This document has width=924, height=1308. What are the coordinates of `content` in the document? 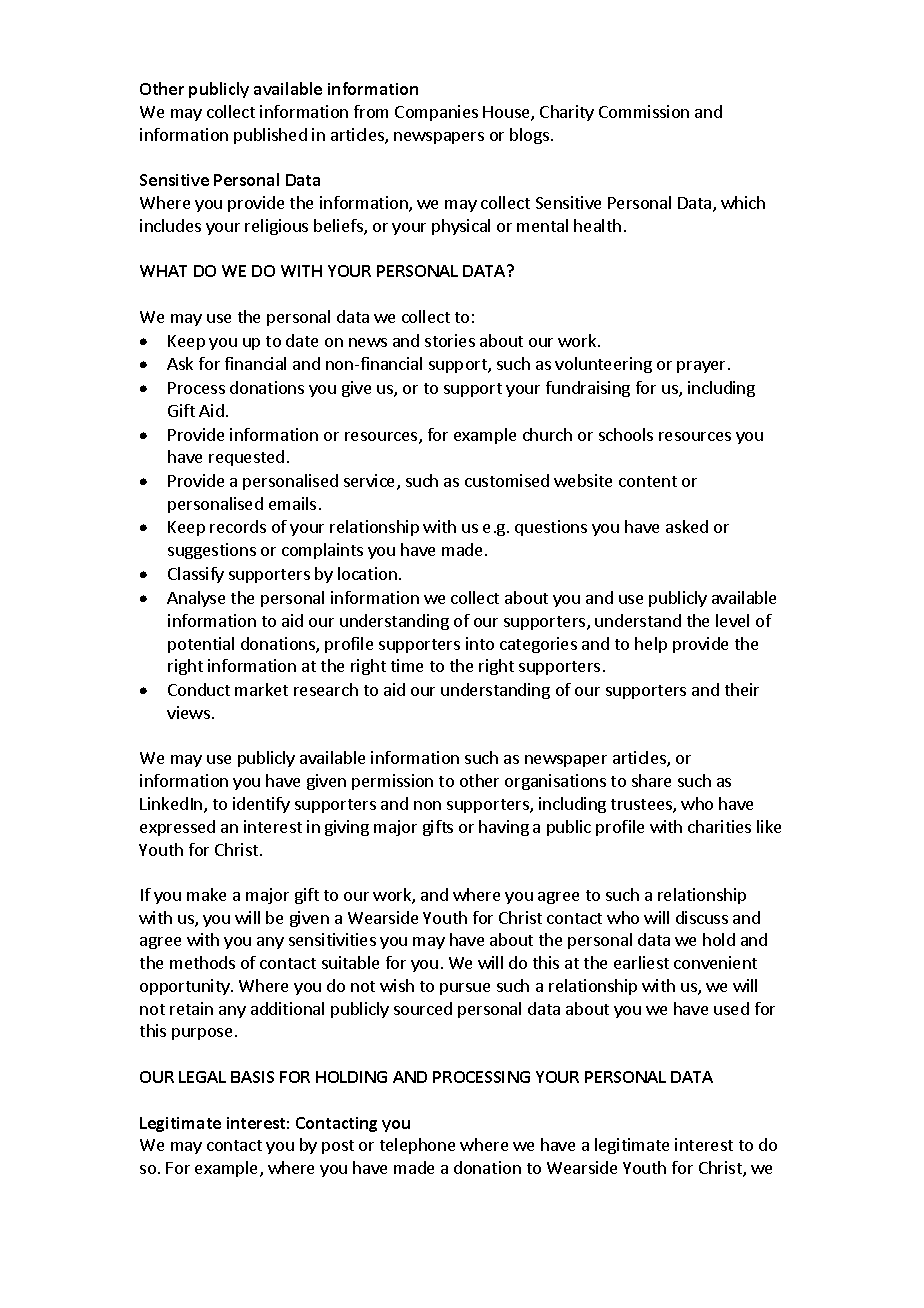 It's located at (648, 481).
